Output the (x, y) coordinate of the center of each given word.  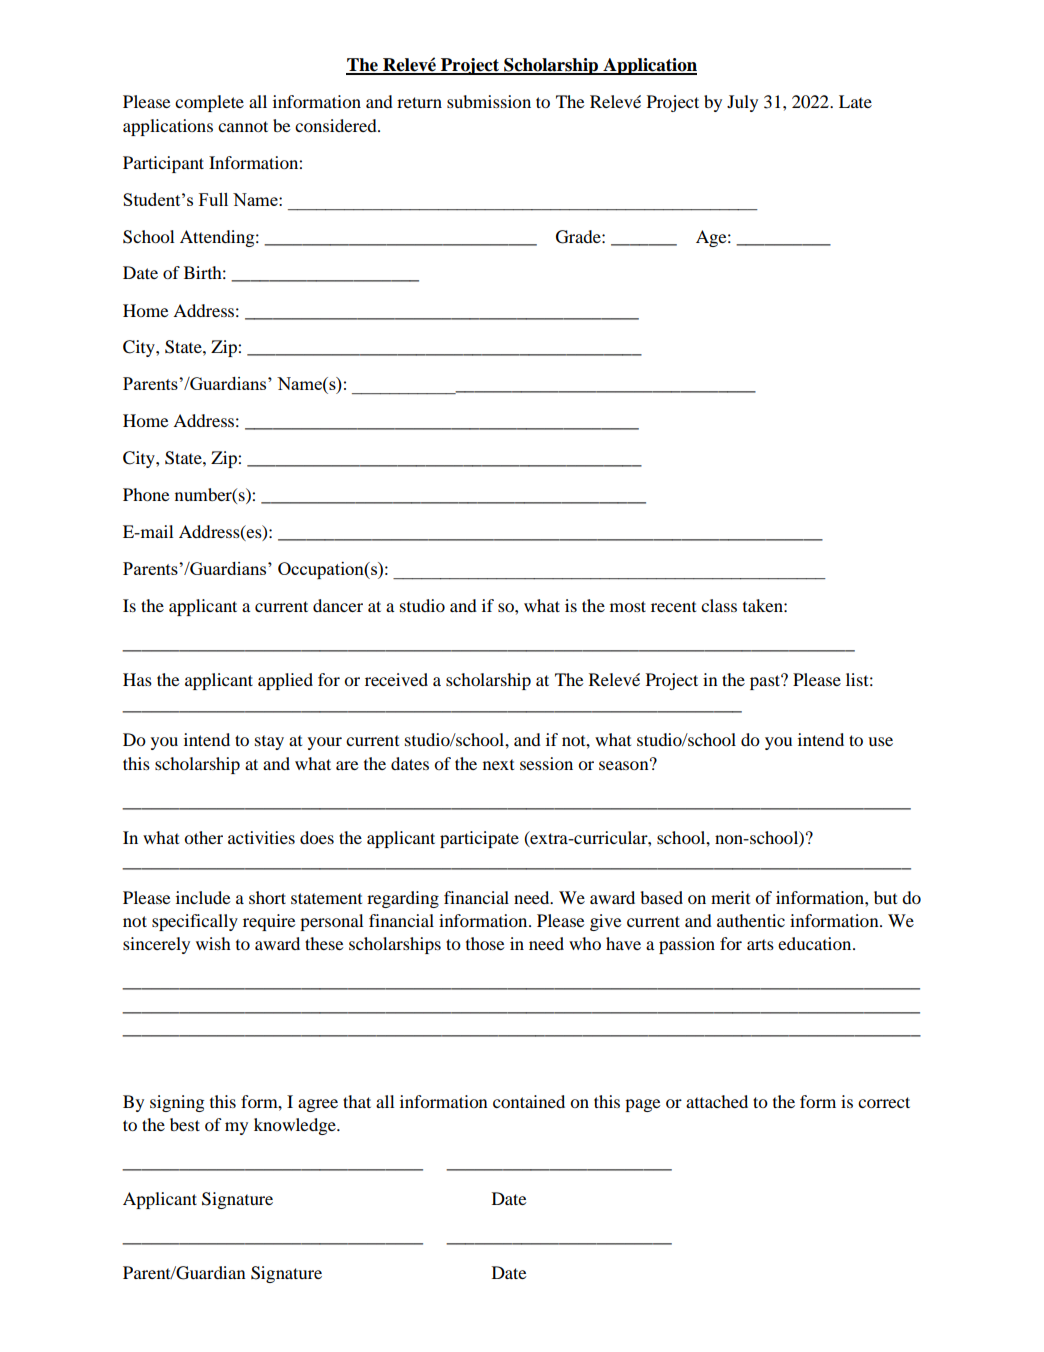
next (498, 764)
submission (489, 101)
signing (177, 1103)
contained (529, 1101)
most (628, 606)
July (742, 103)
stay (269, 742)
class (719, 605)
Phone (146, 494)
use (880, 741)
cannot (243, 126)
